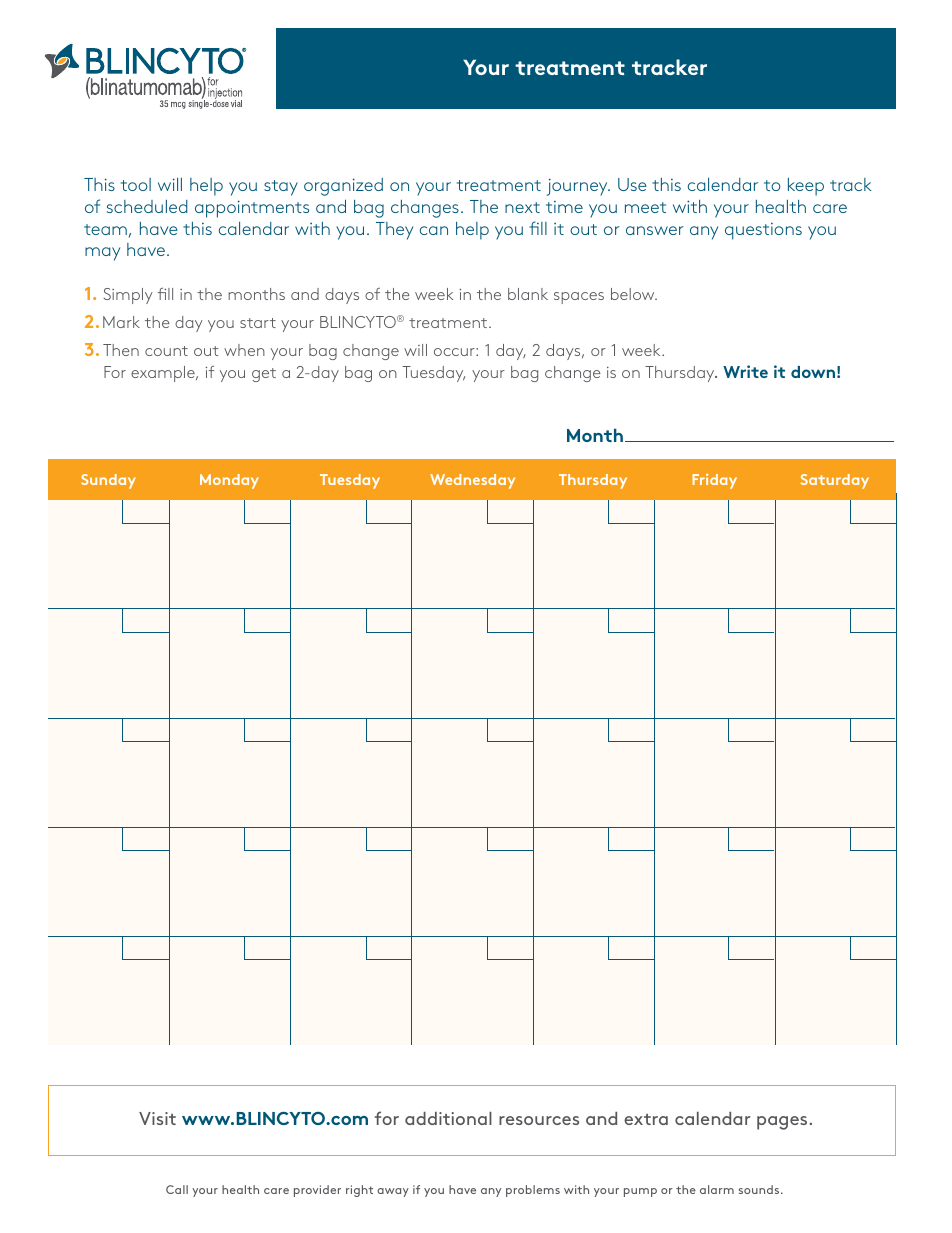 The image size is (952, 1233). Describe the element at coordinates (834, 481) in the document. I see `Saturday` at that location.
